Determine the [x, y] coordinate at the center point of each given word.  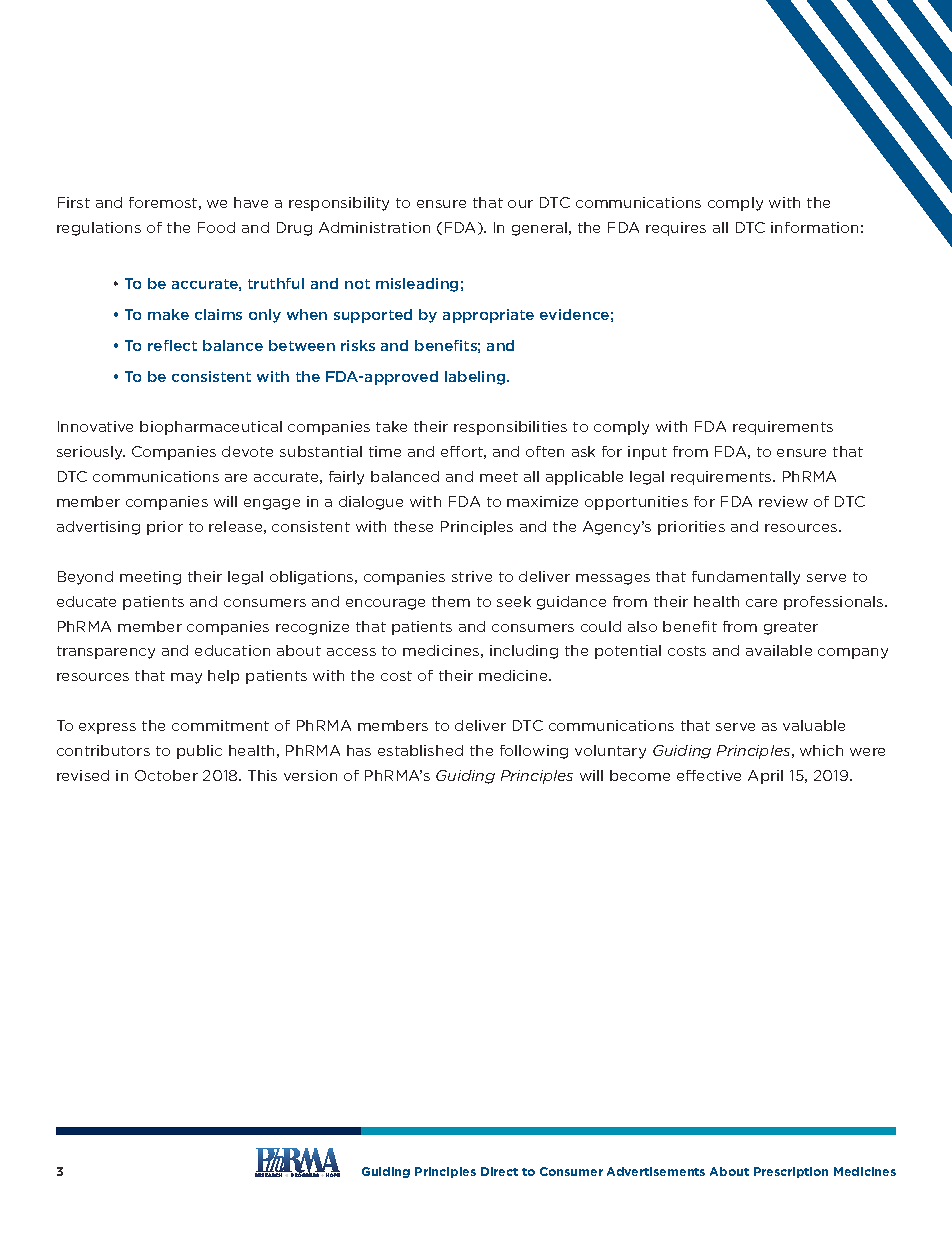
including [524, 652]
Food [216, 227]
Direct [499, 1171]
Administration [374, 227]
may [186, 678]
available [779, 650]
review [783, 501]
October [166, 775]
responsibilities [510, 428]
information [814, 227]
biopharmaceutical [211, 428]
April [765, 777]
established [420, 750]
